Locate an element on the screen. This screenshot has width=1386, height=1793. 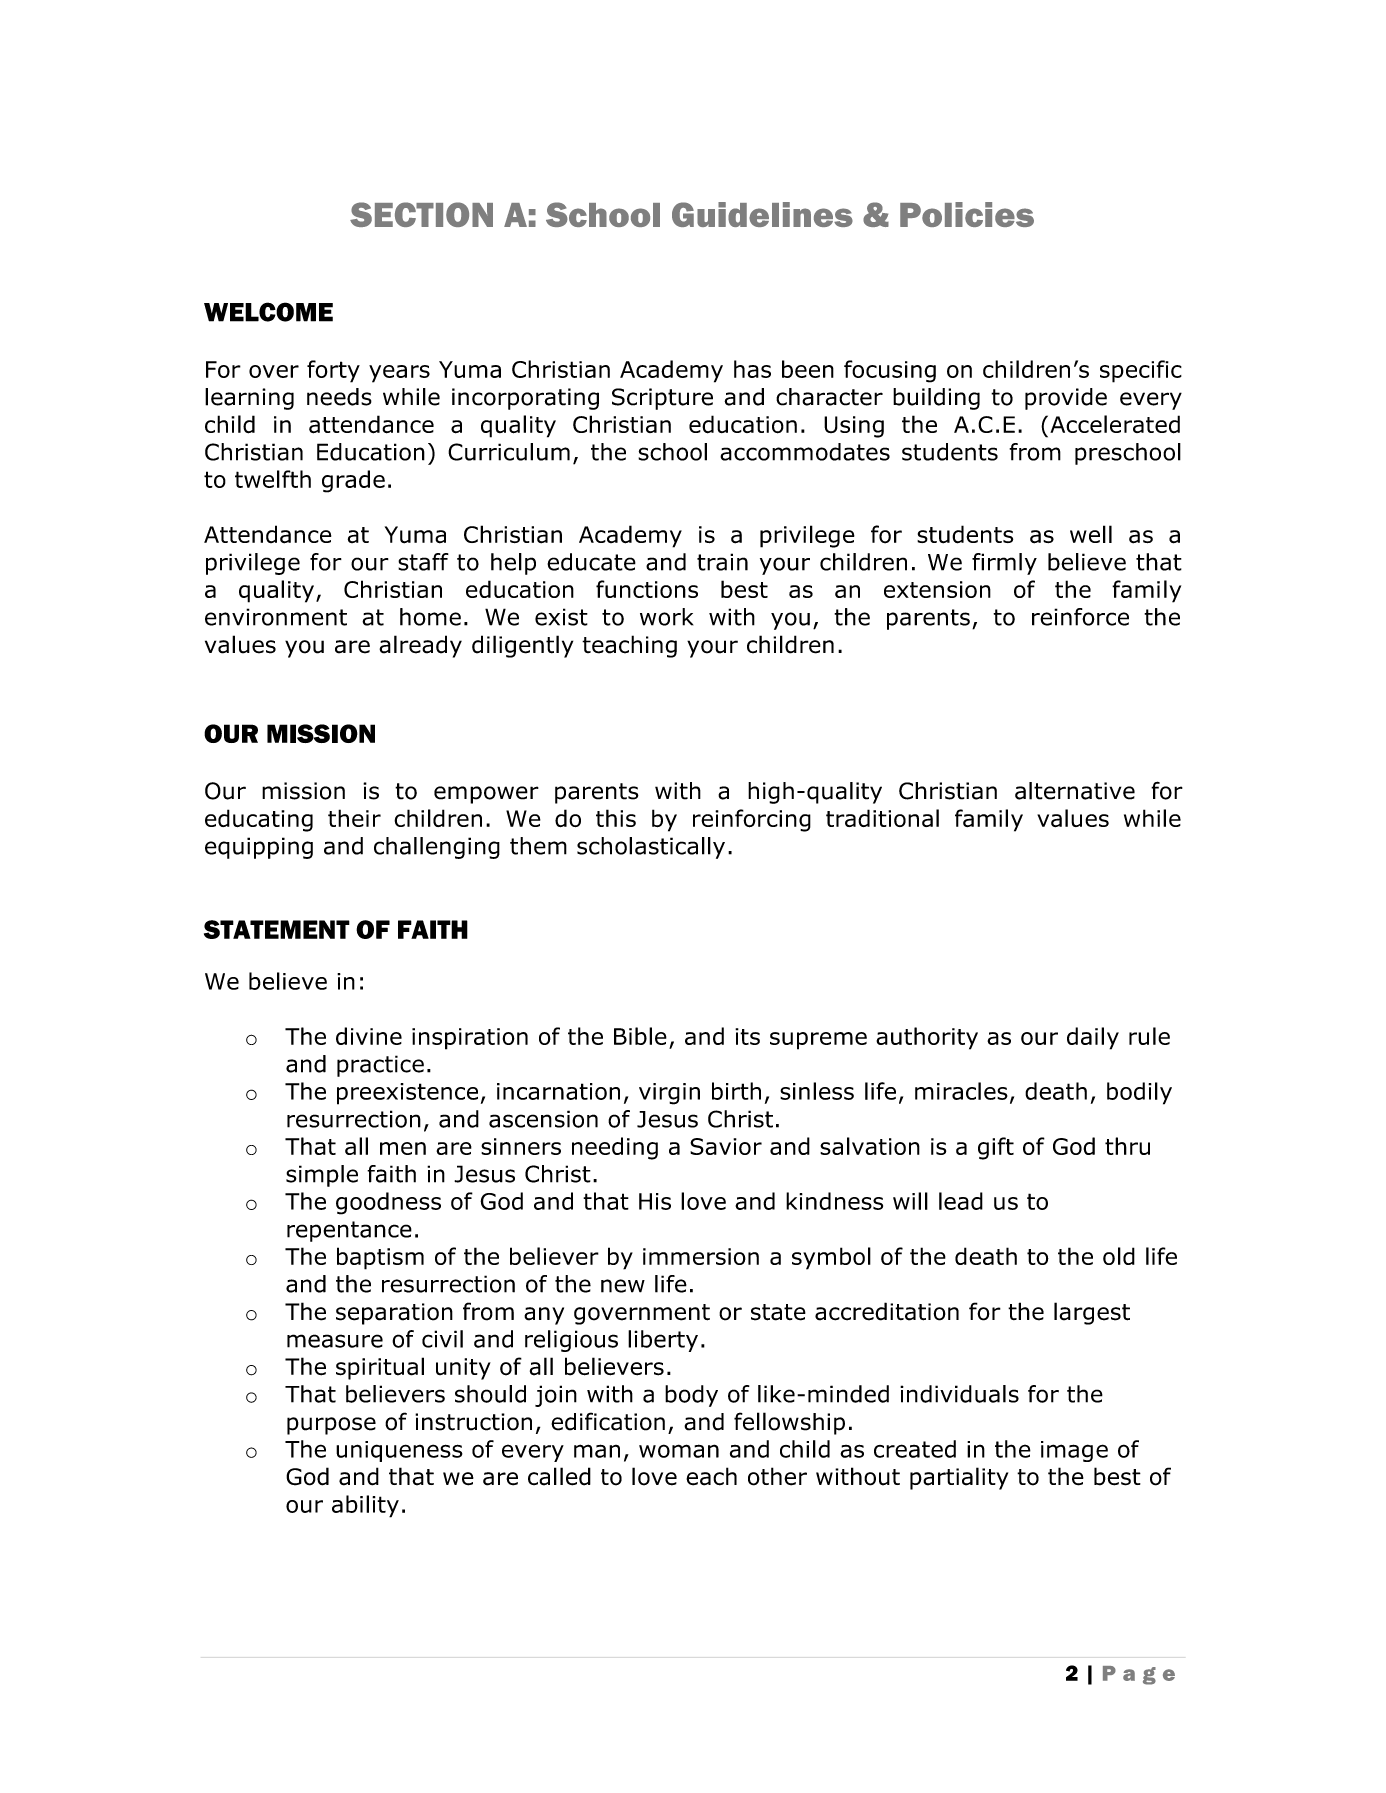
image is located at coordinates (1074, 1451).
